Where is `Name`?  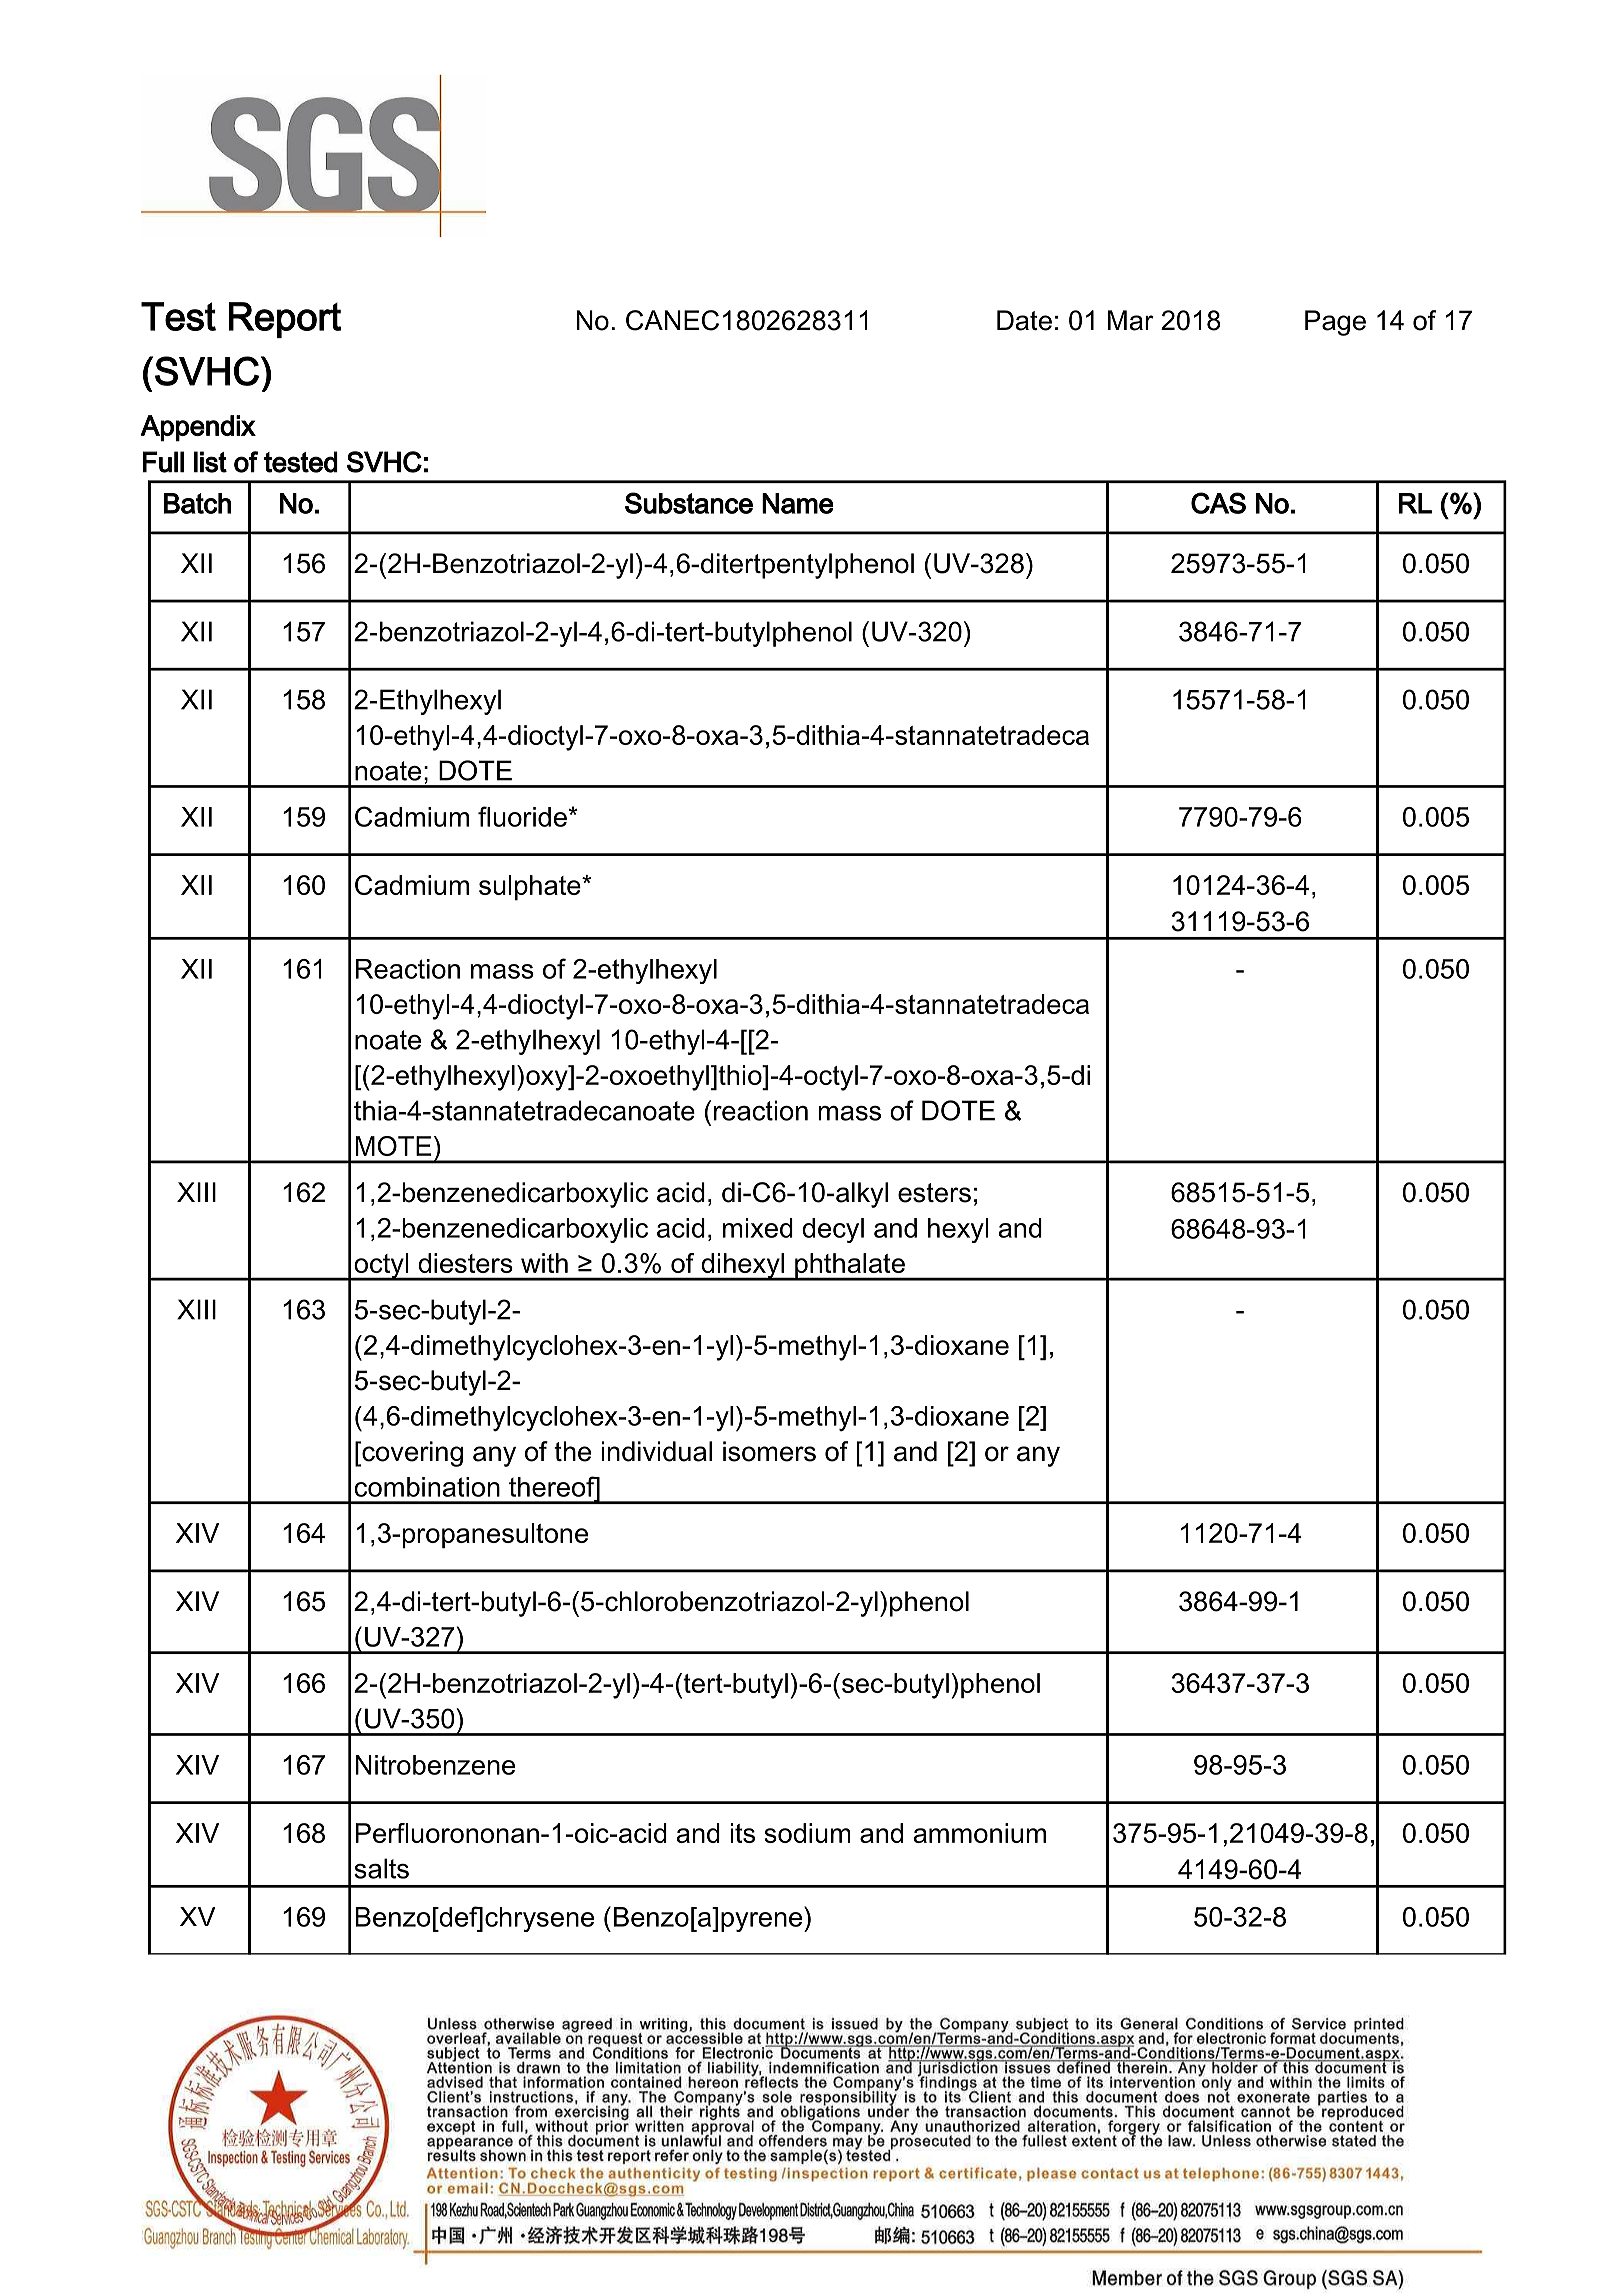
Name is located at coordinates (798, 503).
